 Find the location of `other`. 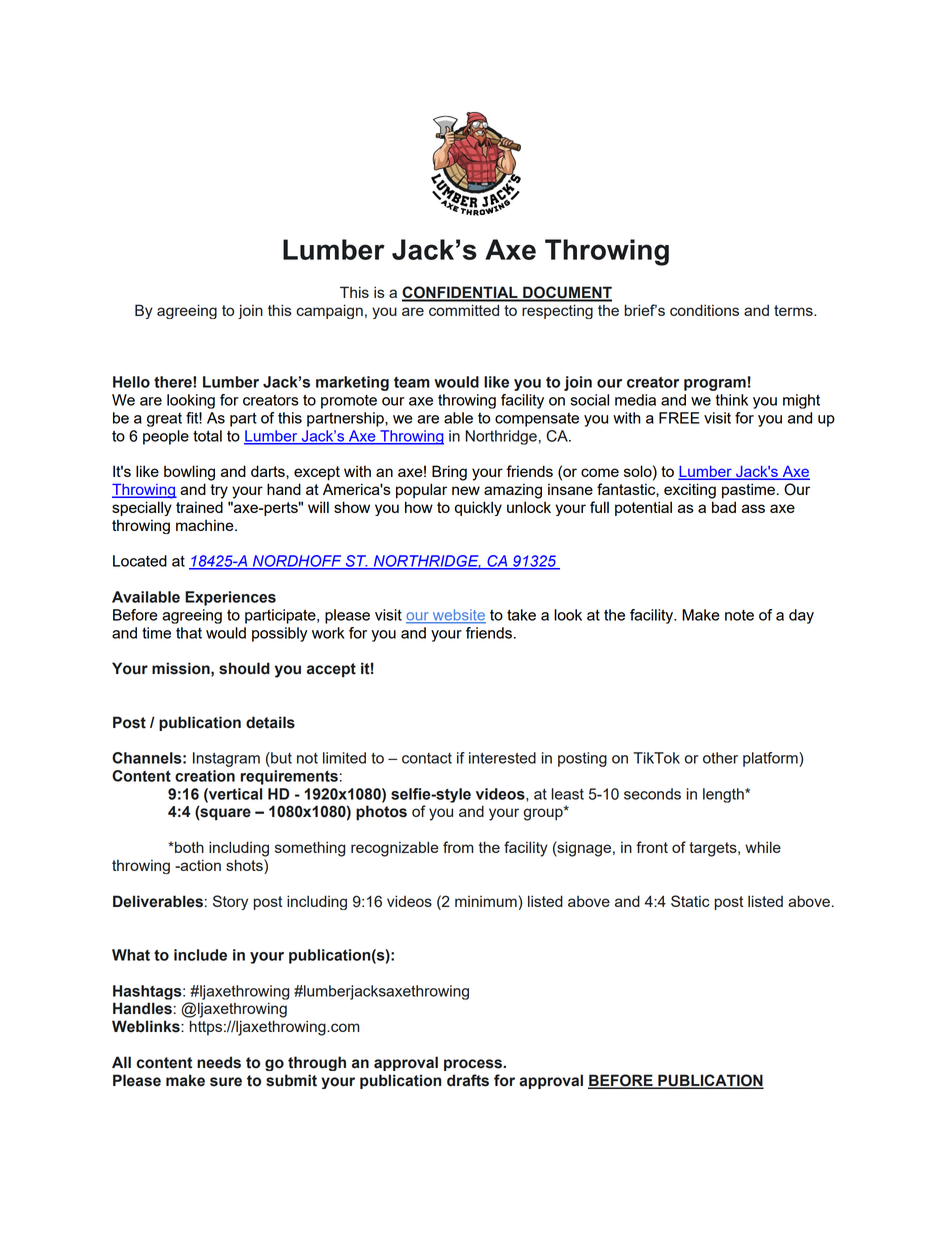

other is located at coordinates (720, 758).
